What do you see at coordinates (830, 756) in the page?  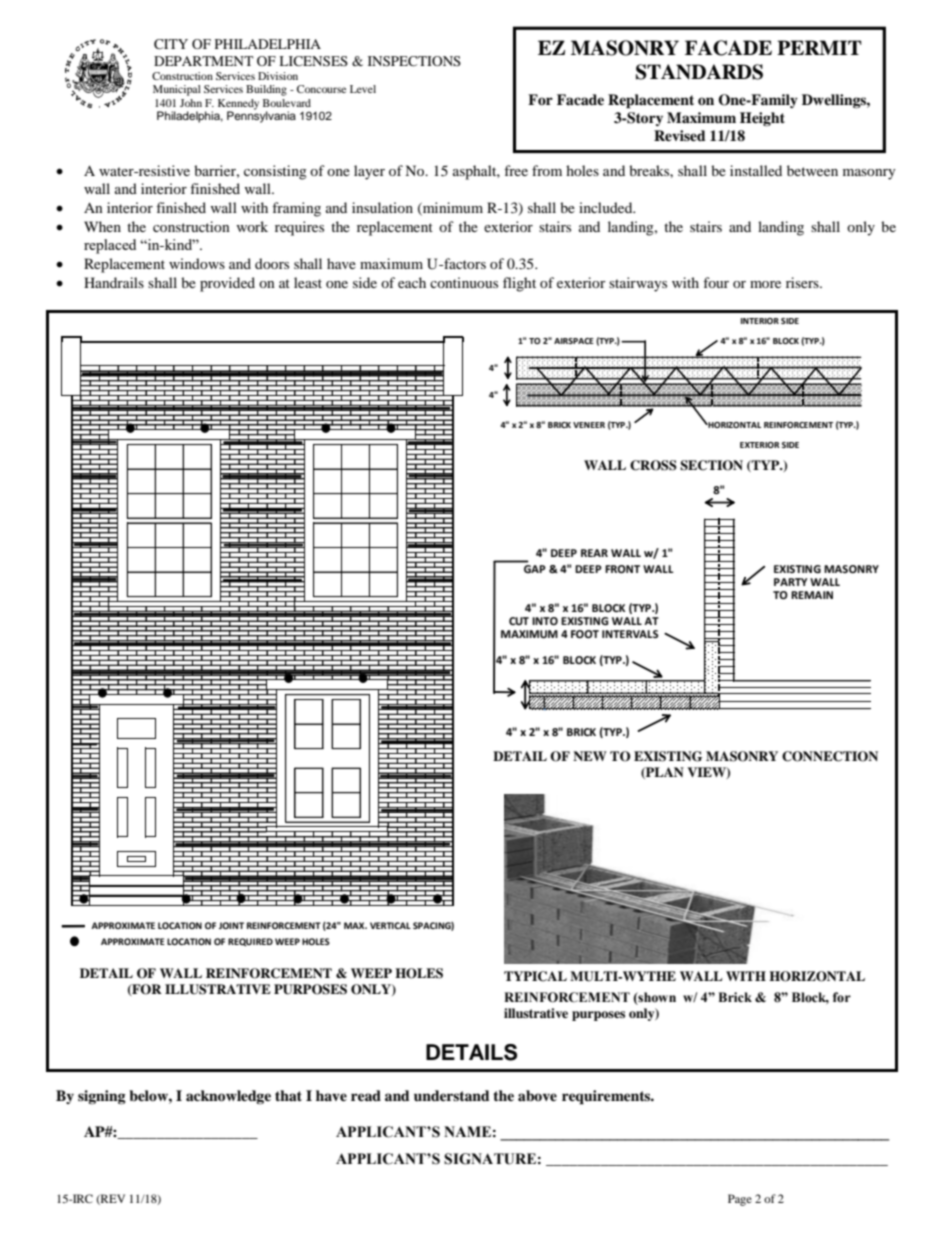 I see `CONNECTION` at bounding box center [830, 756].
